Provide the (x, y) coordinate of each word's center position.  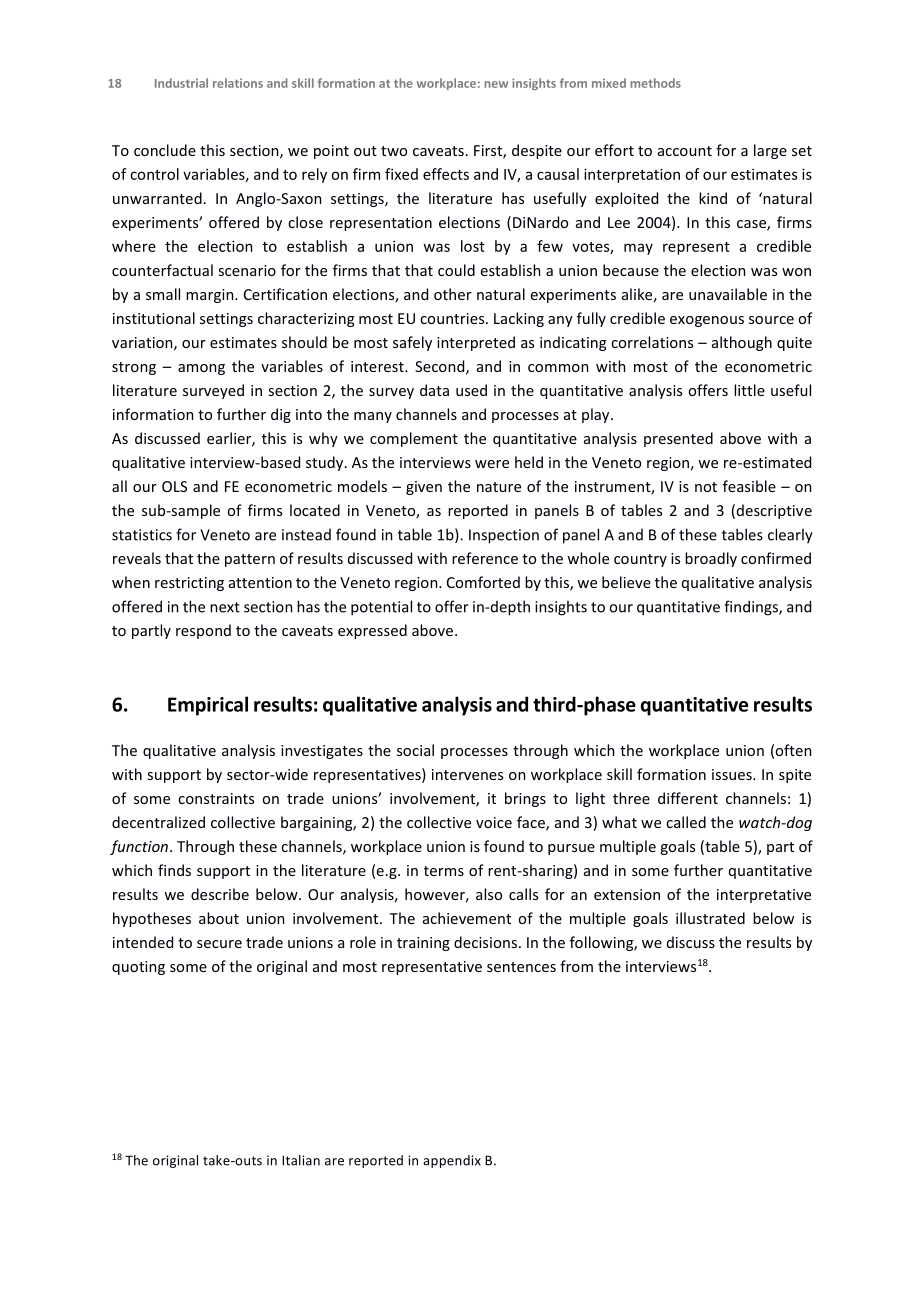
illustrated (710, 918)
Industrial (181, 83)
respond (203, 631)
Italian (301, 1160)
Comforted (483, 582)
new (496, 84)
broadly (711, 559)
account (685, 151)
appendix (452, 1161)
